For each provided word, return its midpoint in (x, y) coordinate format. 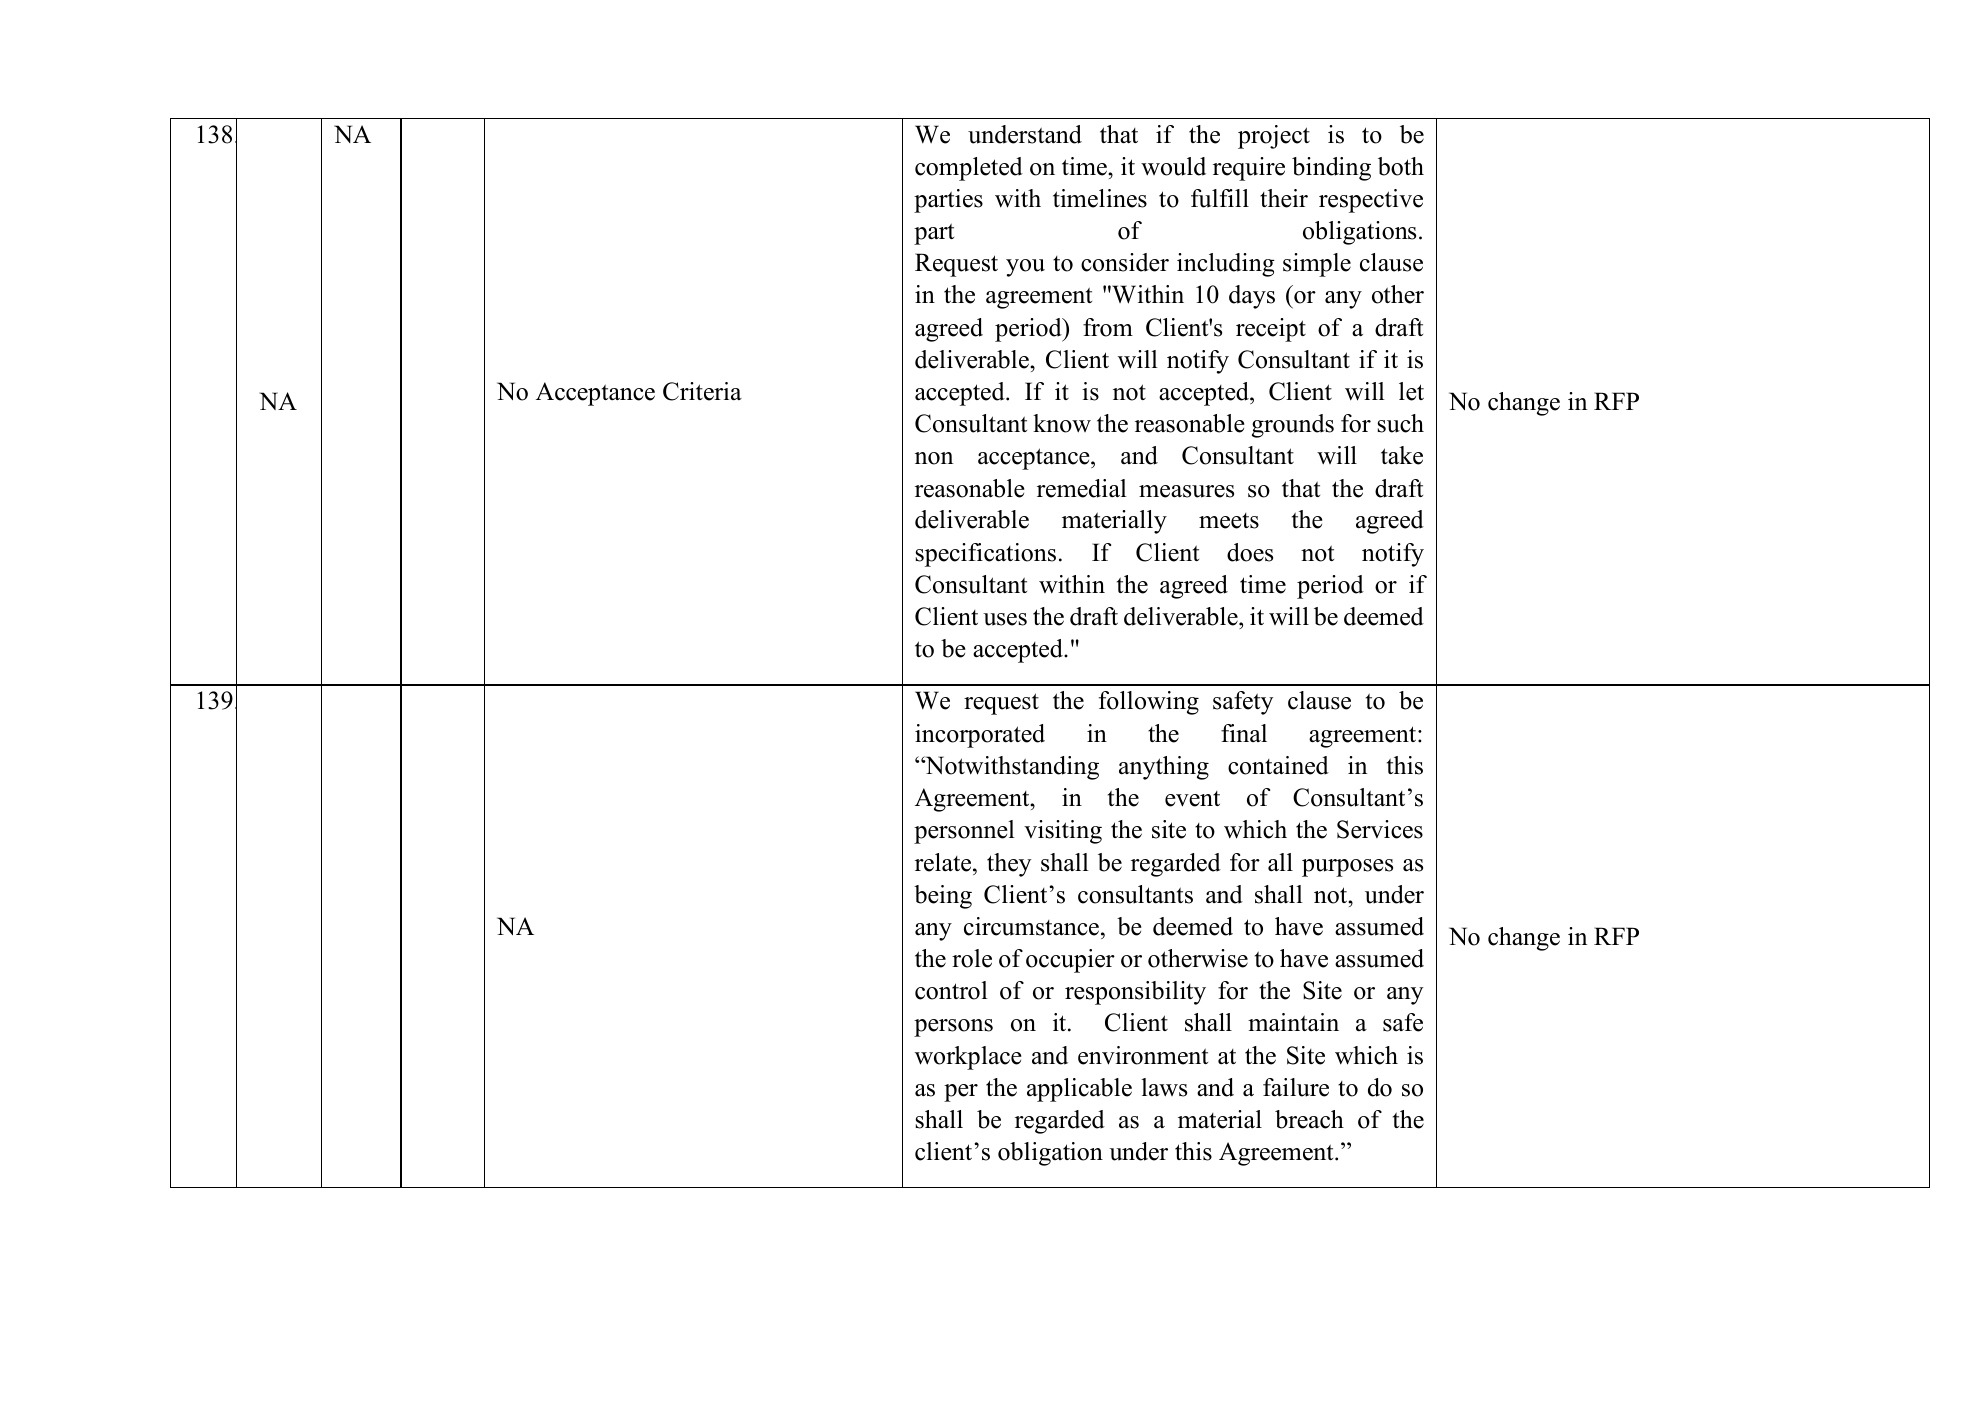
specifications (985, 555)
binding (1331, 169)
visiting (1063, 832)
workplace (968, 1058)
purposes (1347, 868)
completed (969, 169)
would (1173, 166)
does (1250, 552)
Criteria (702, 391)
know (1062, 423)
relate (944, 862)
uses (1005, 619)
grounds (1293, 426)
